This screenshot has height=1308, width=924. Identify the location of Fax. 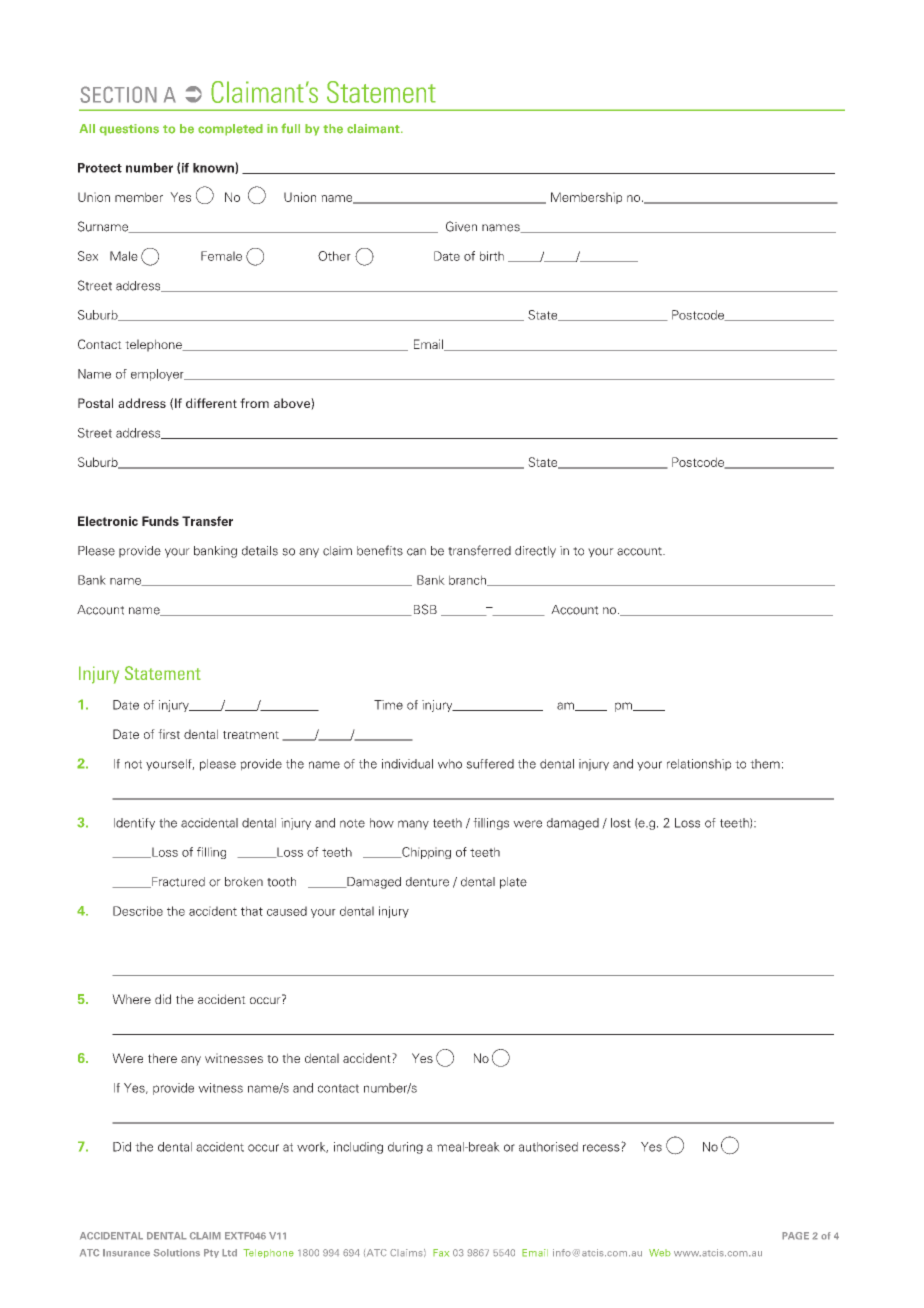
(441, 1253).
